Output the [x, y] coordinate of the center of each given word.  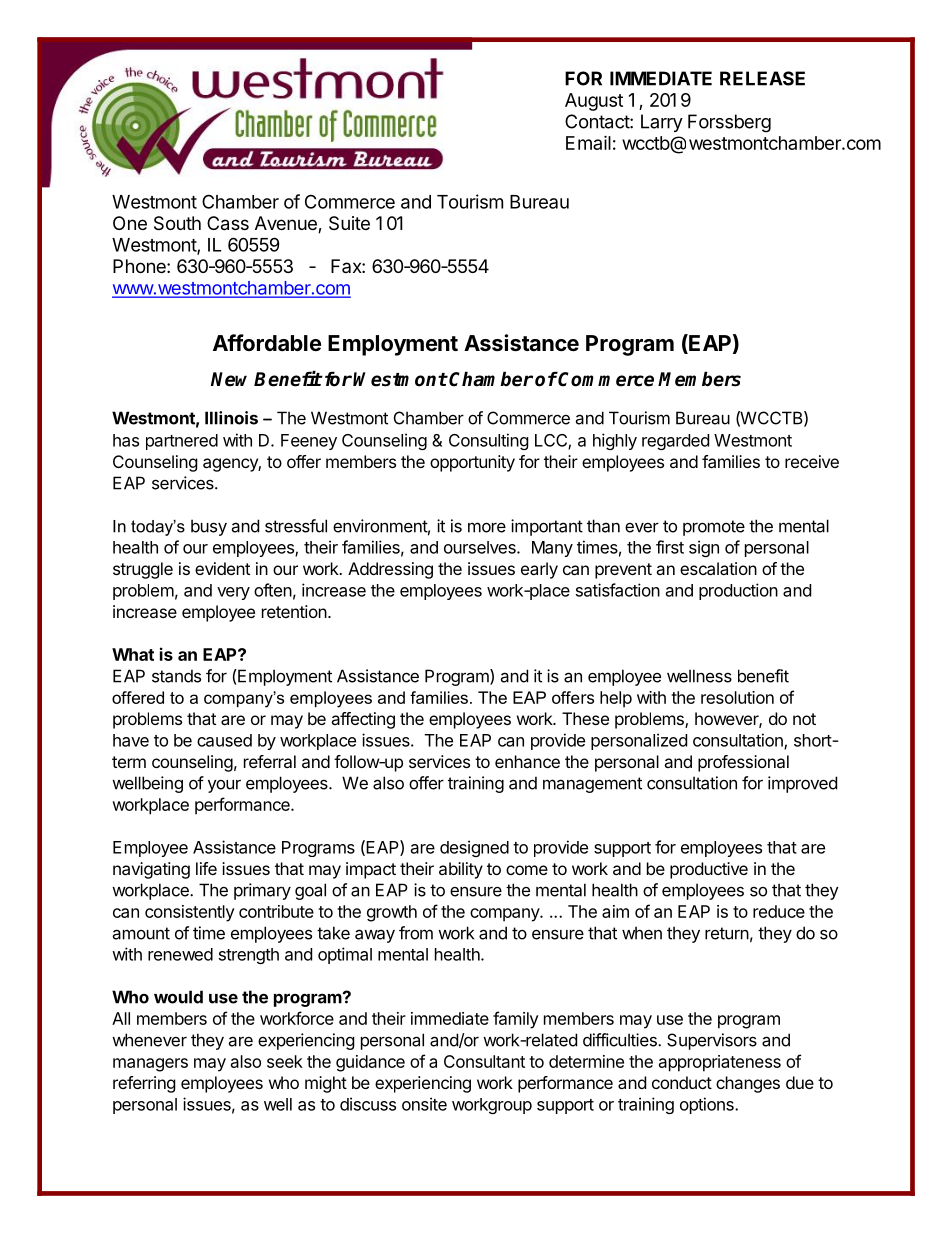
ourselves [481, 547]
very [233, 593]
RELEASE [762, 78]
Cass [228, 223]
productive [709, 870]
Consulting [489, 441]
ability [461, 870]
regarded [675, 442]
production [738, 591]
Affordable [267, 343]
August [594, 102]
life [206, 868]
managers [150, 1065]
